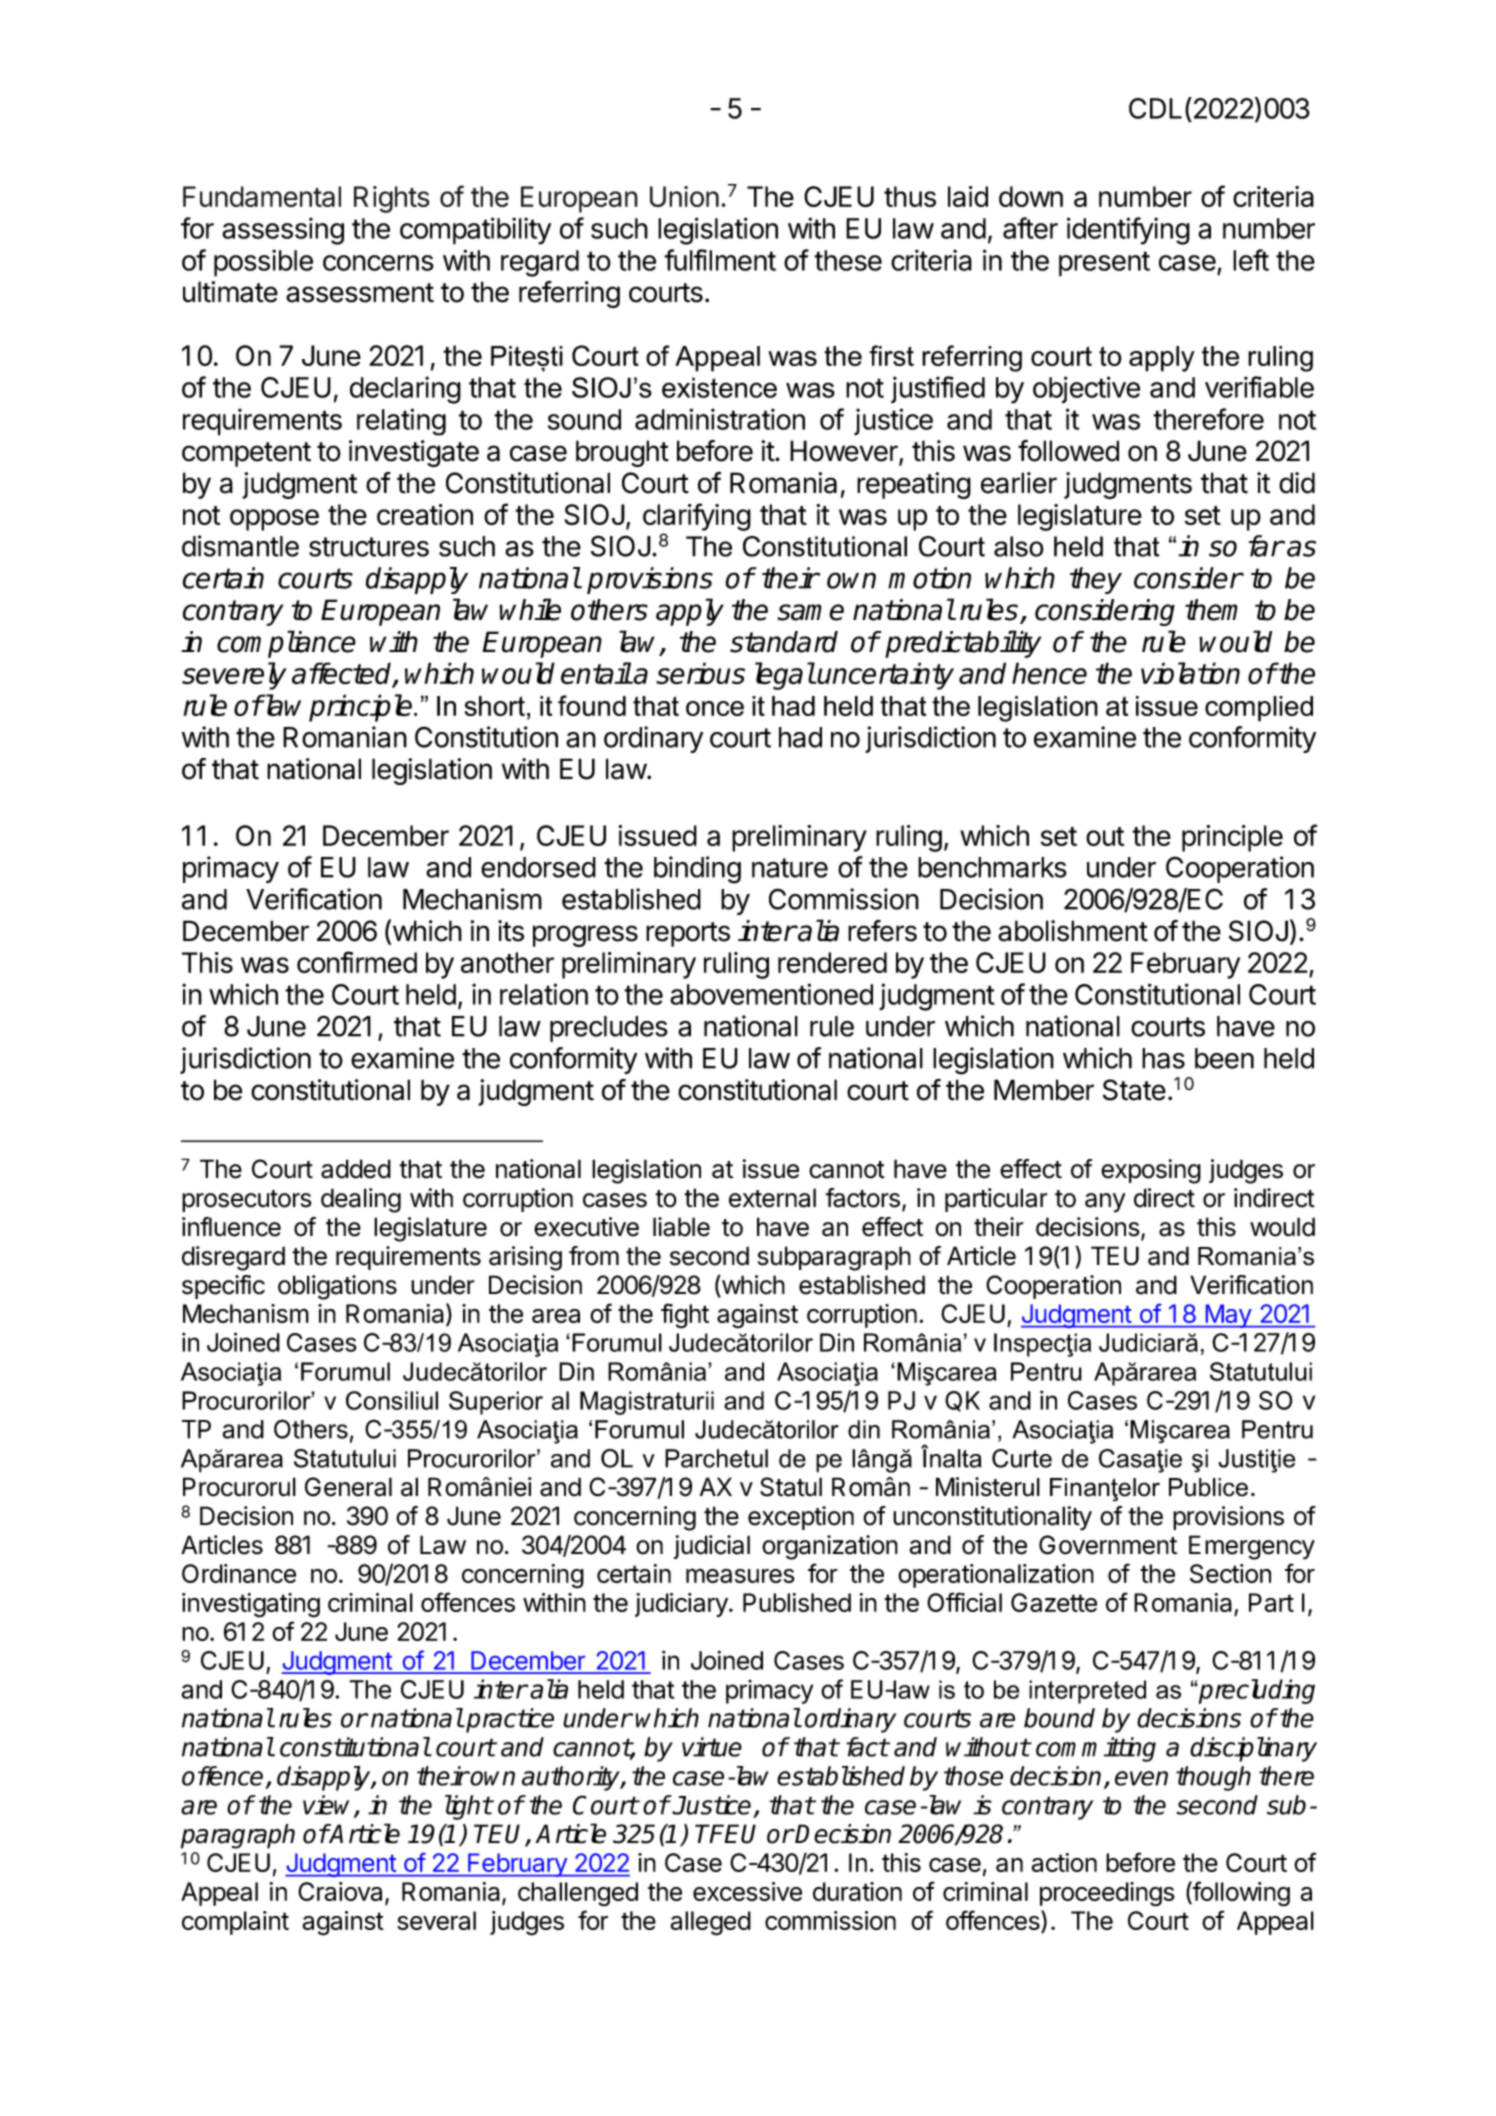 The width and height of the screenshot is (1496, 2116). What do you see at coordinates (495, 706) in the screenshot?
I see `short` at bounding box center [495, 706].
